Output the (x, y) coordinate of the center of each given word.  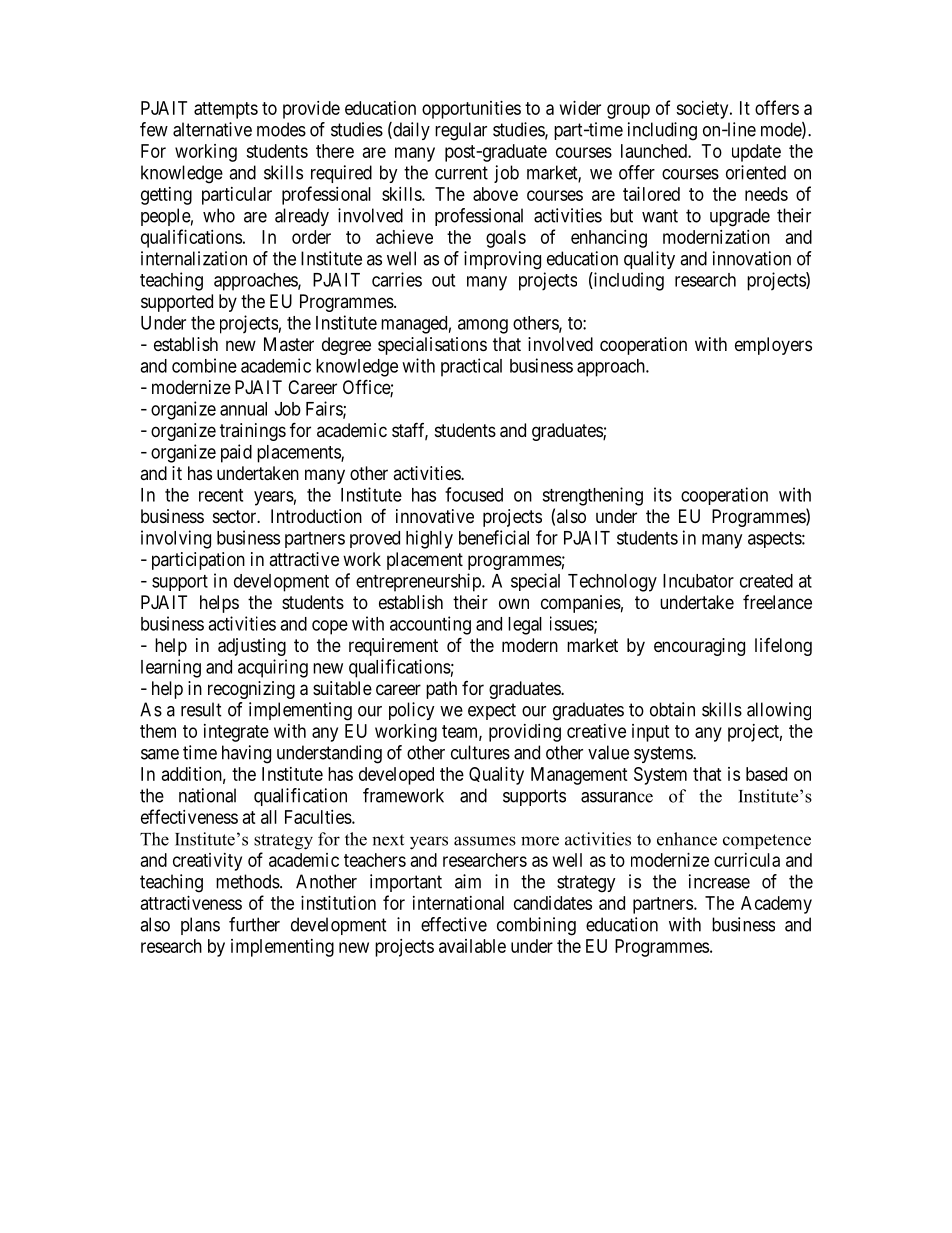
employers (773, 346)
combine (204, 365)
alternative (212, 129)
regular (461, 131)
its (663, 494)
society (703, 110)
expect (492, 711)
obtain (672, 709)
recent (221, 495)
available (472, 946)
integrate (236, 733)
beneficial (494, 537)
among (483, 326)
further (254, 924)
